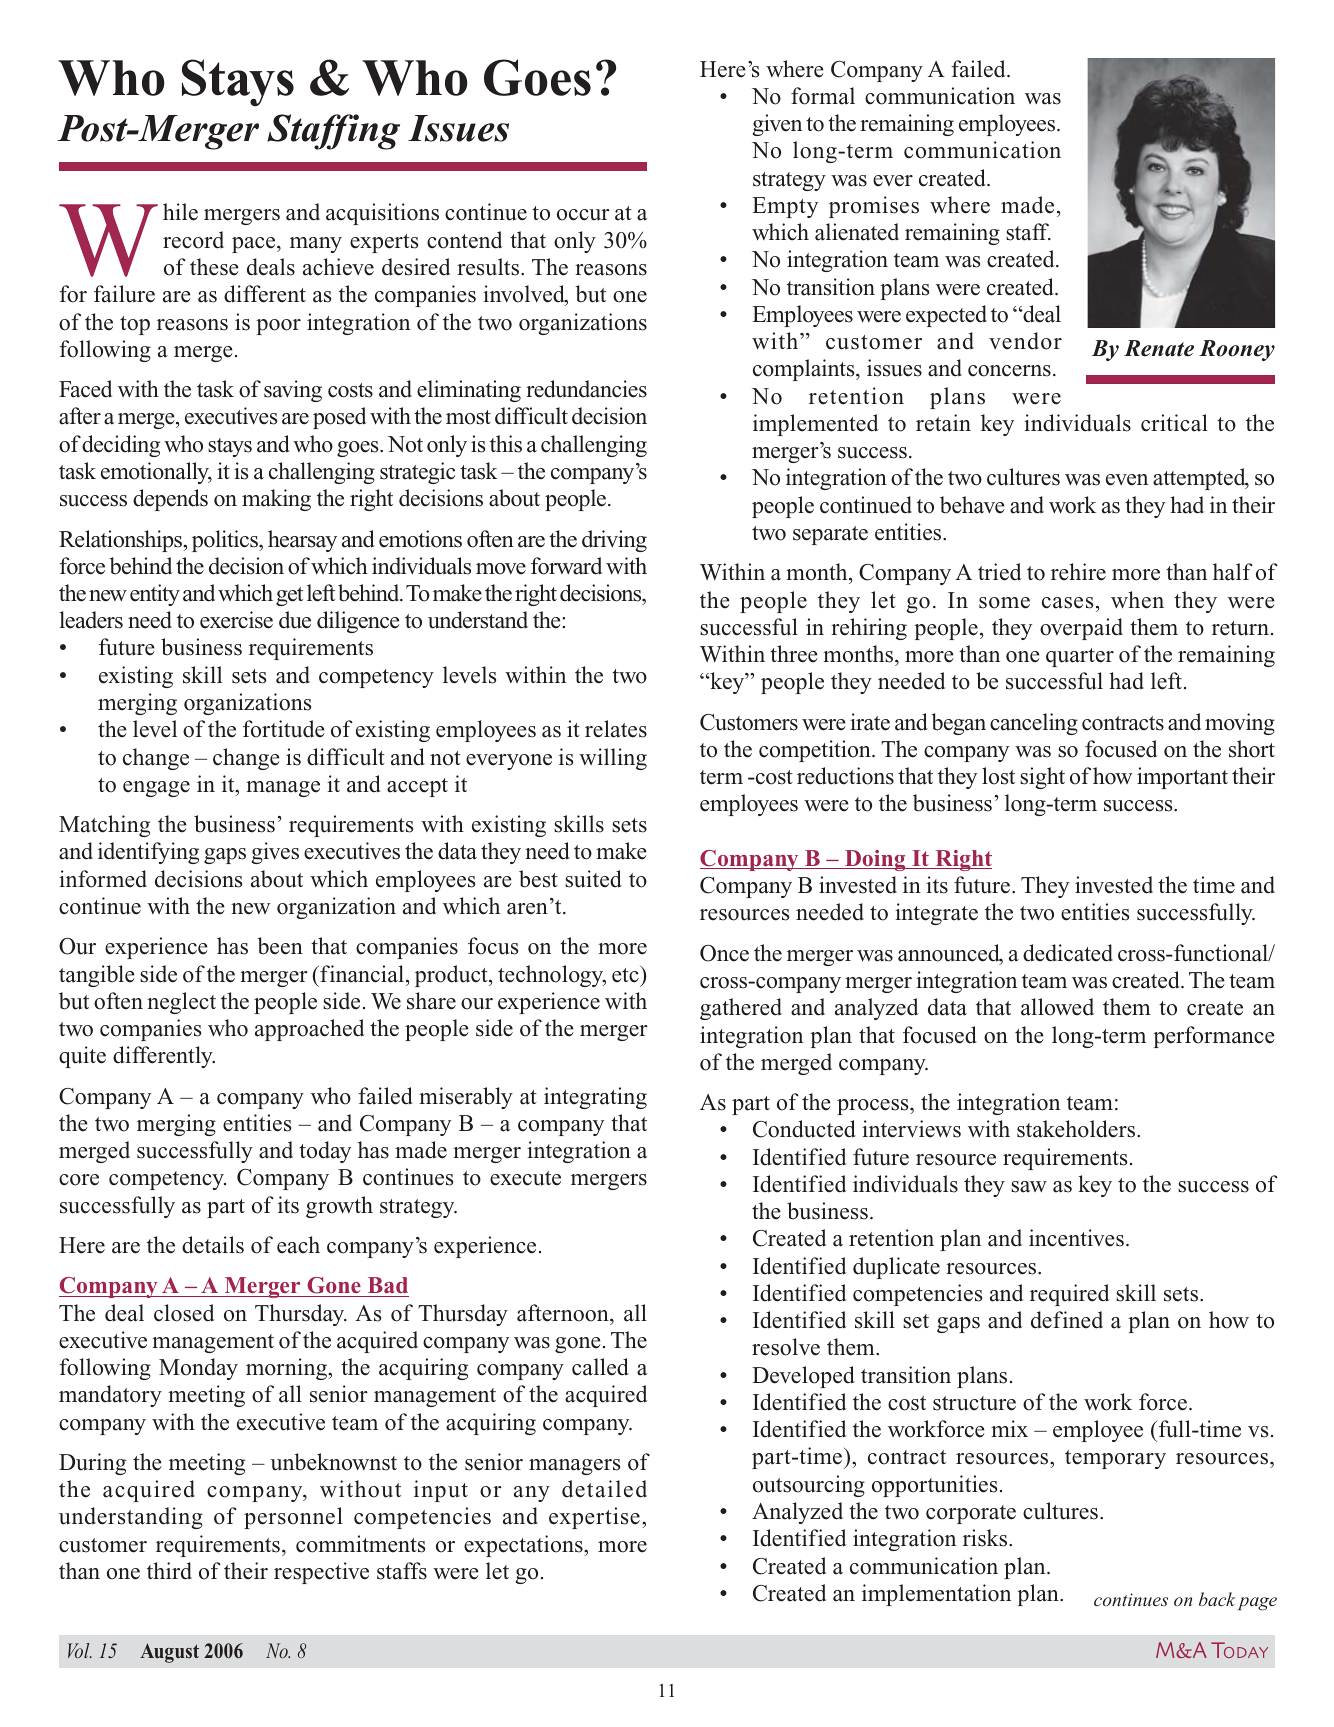 This screenshot has height=1727, width=1334. What do you see at coordinates (874, 207) in the screenshot?
I see `promises` at bounding box center [874, 207].
